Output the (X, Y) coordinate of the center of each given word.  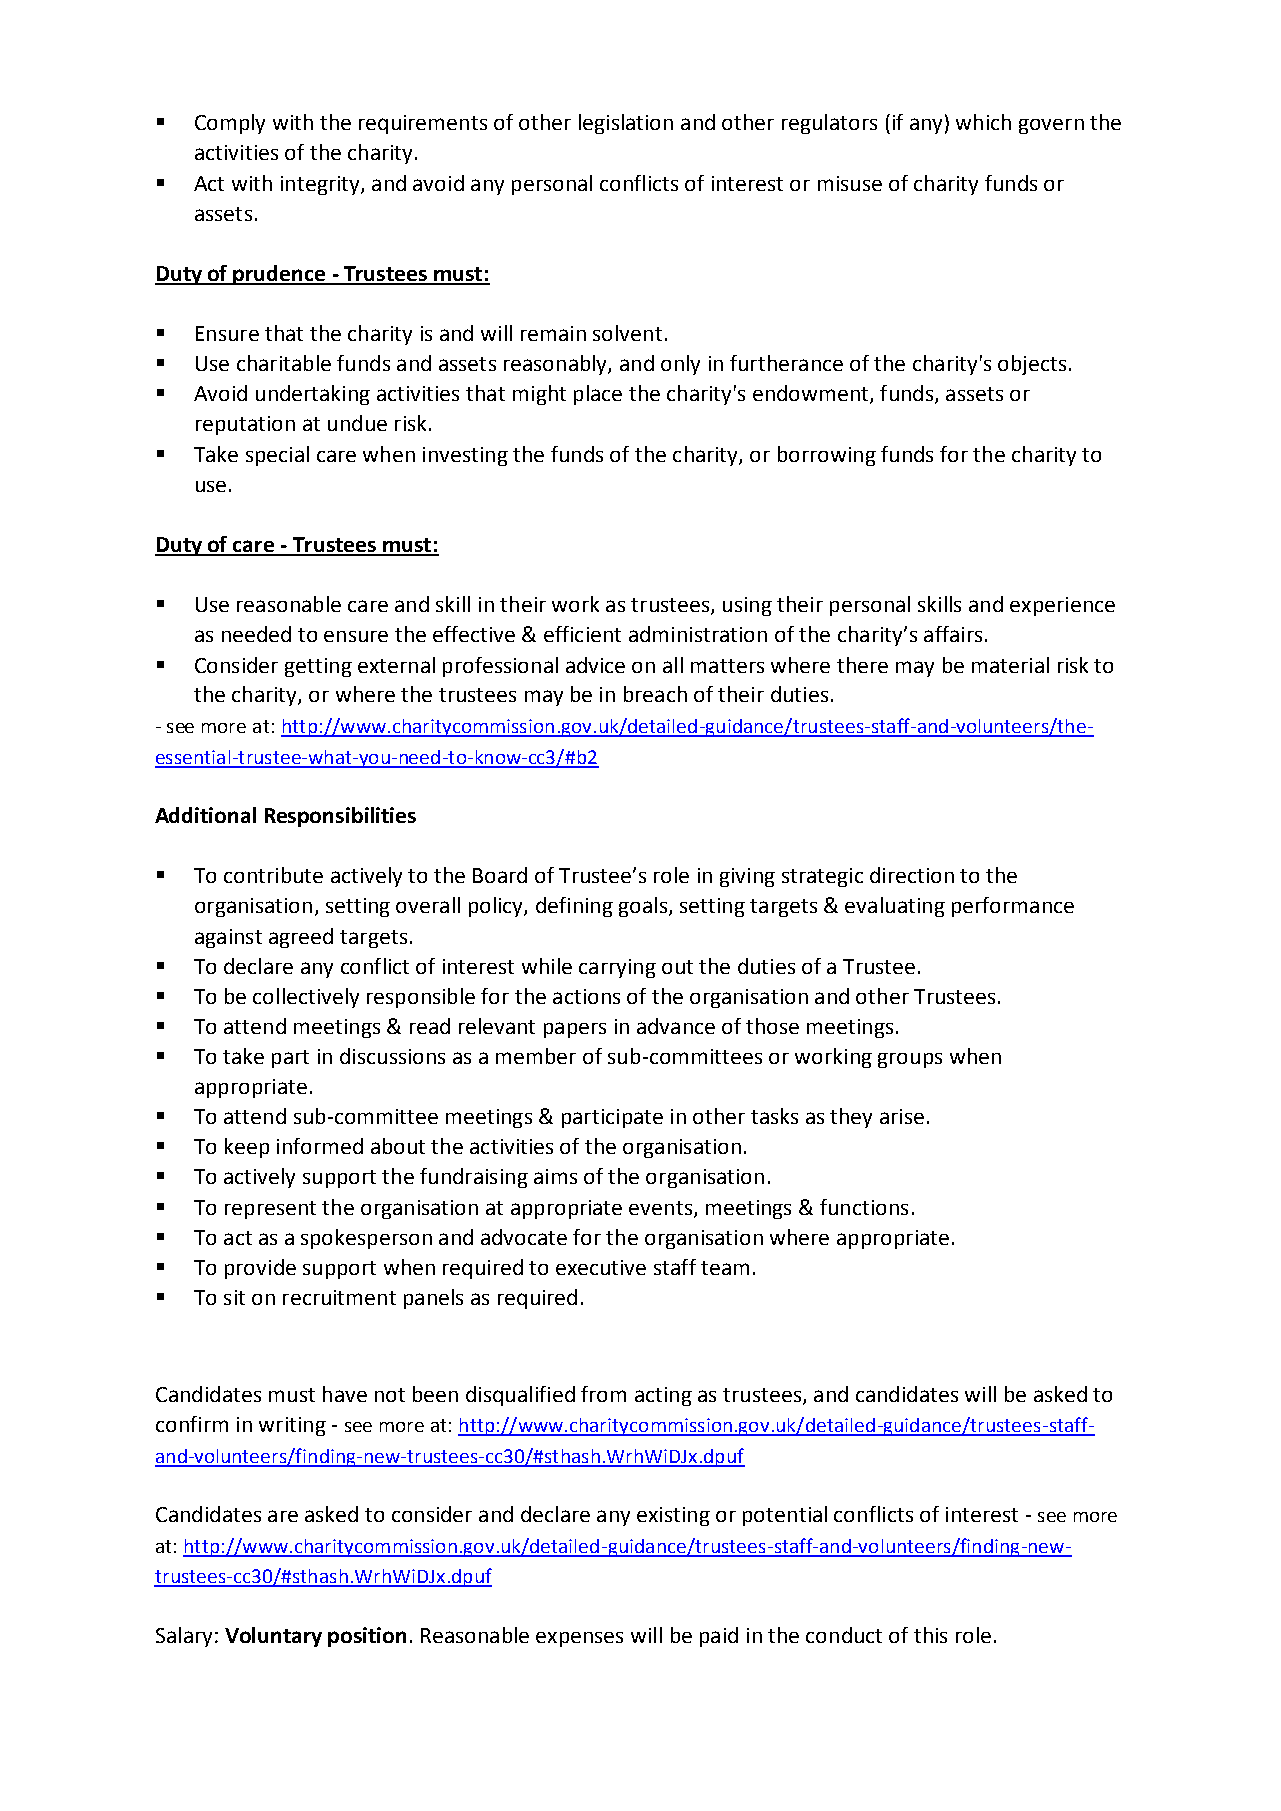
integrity (321, 185)
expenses (579, 1639)
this (930, 1635)
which (983, 122)
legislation (626, 124)
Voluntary (273, 1637)
